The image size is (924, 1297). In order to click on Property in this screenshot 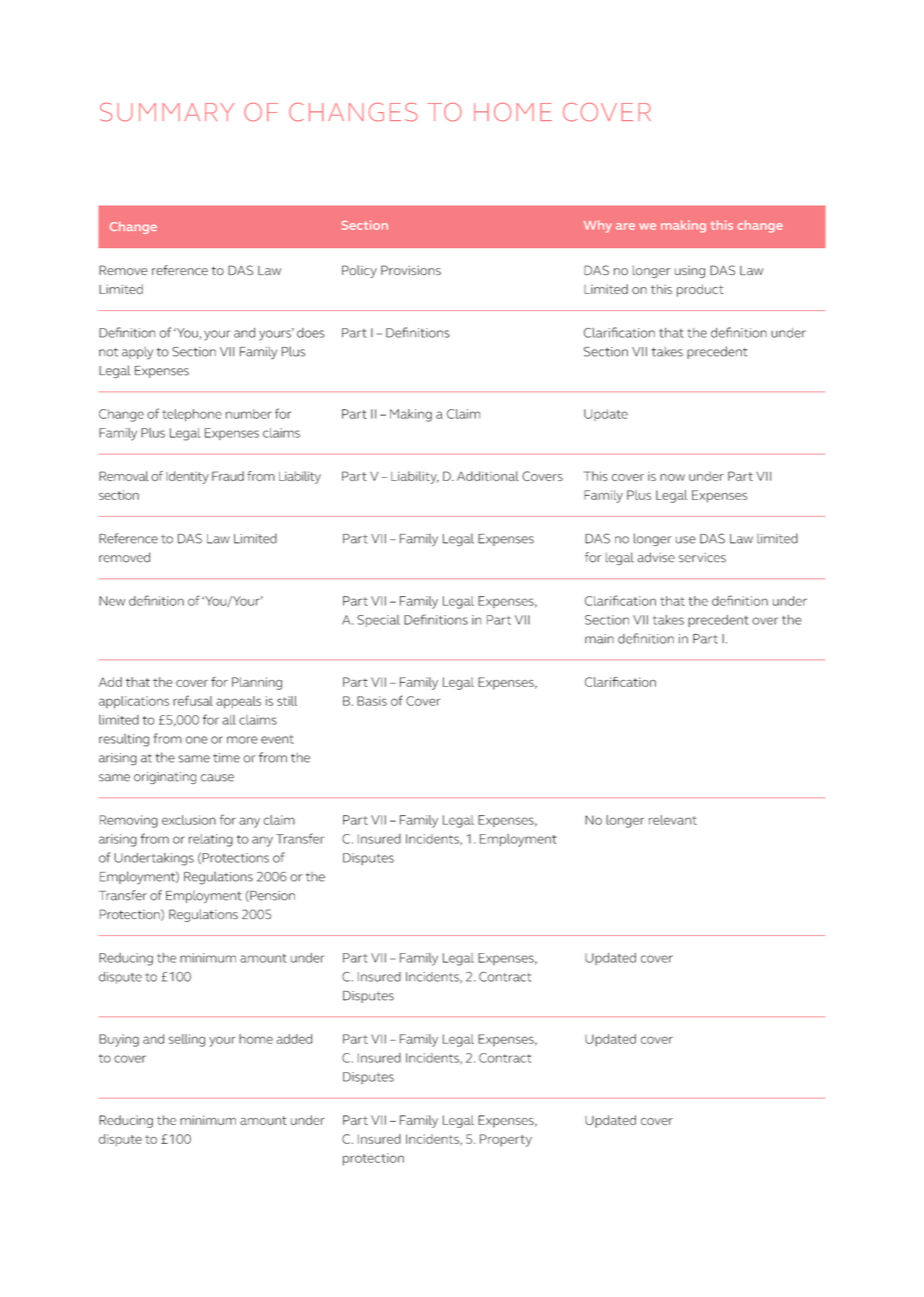, I will do `click(506, 1140)`.
